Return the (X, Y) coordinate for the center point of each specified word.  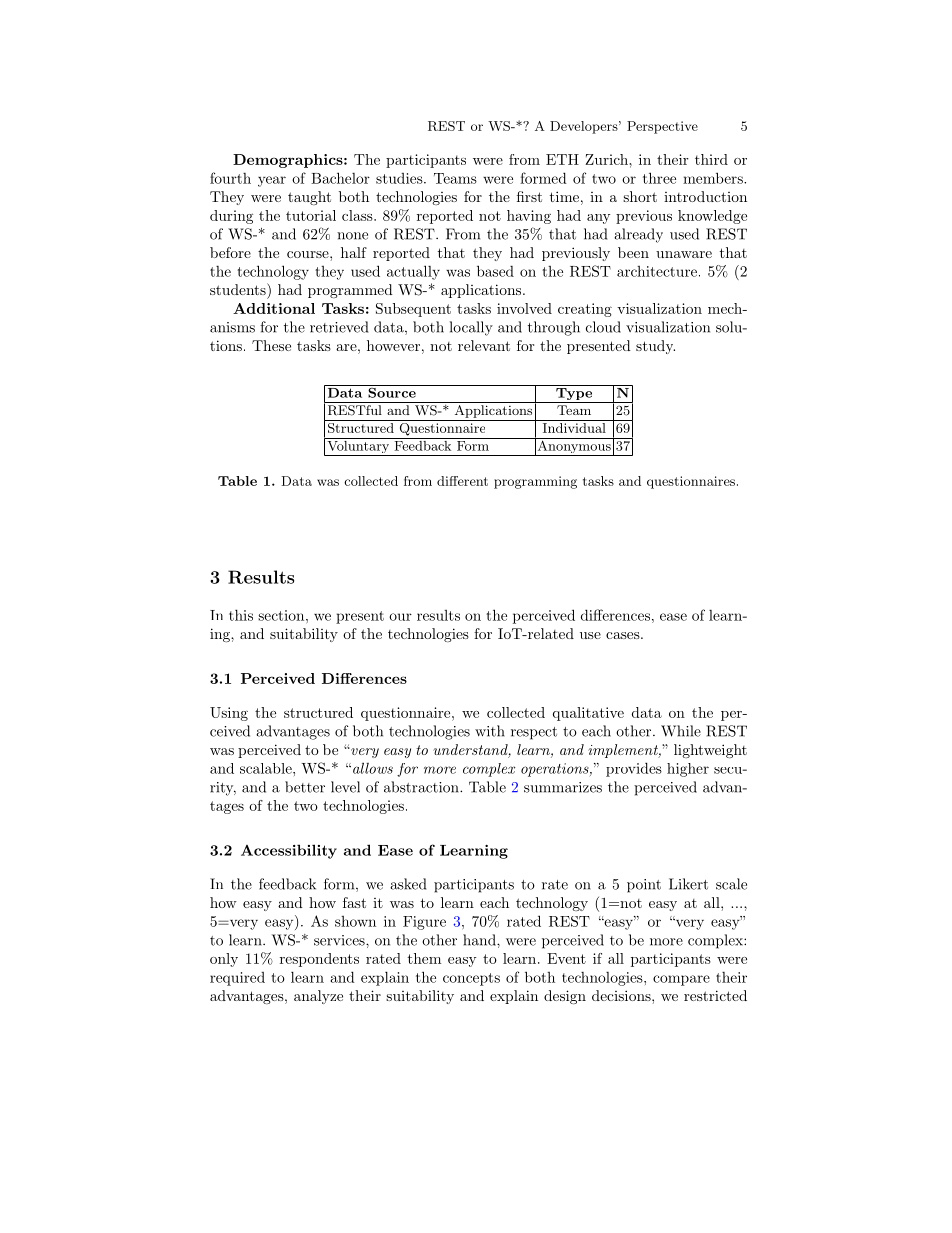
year (272, 181)
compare (681, 980)
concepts (471, 979)
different (462, 481)
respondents (319, 960)
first (529, 196)
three (659, 178)
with (490, 731)
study (655, 347)
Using (229, 714)
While (681, 731)
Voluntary (358, 447)
